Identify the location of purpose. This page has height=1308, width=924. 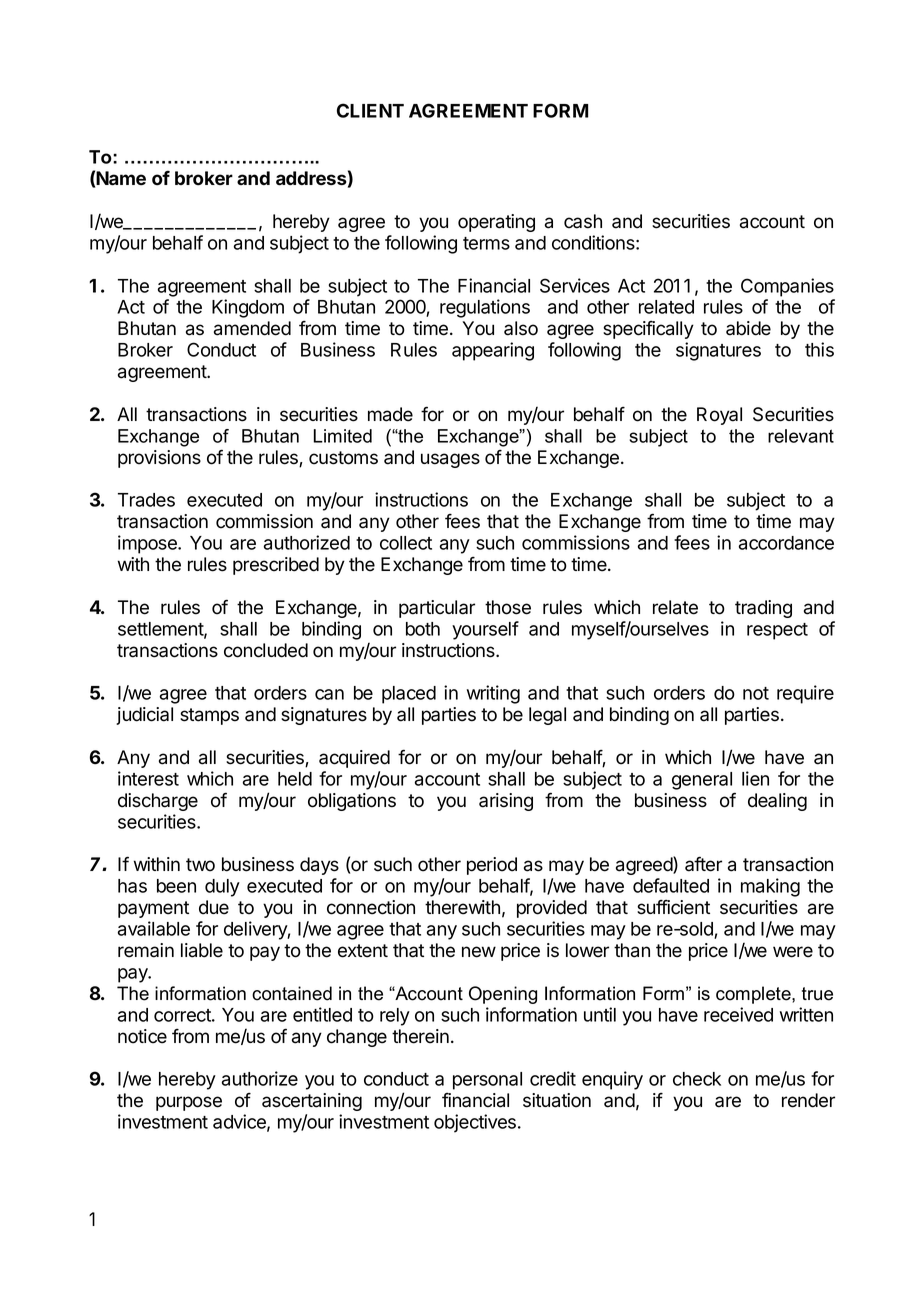
(189, 1103).
